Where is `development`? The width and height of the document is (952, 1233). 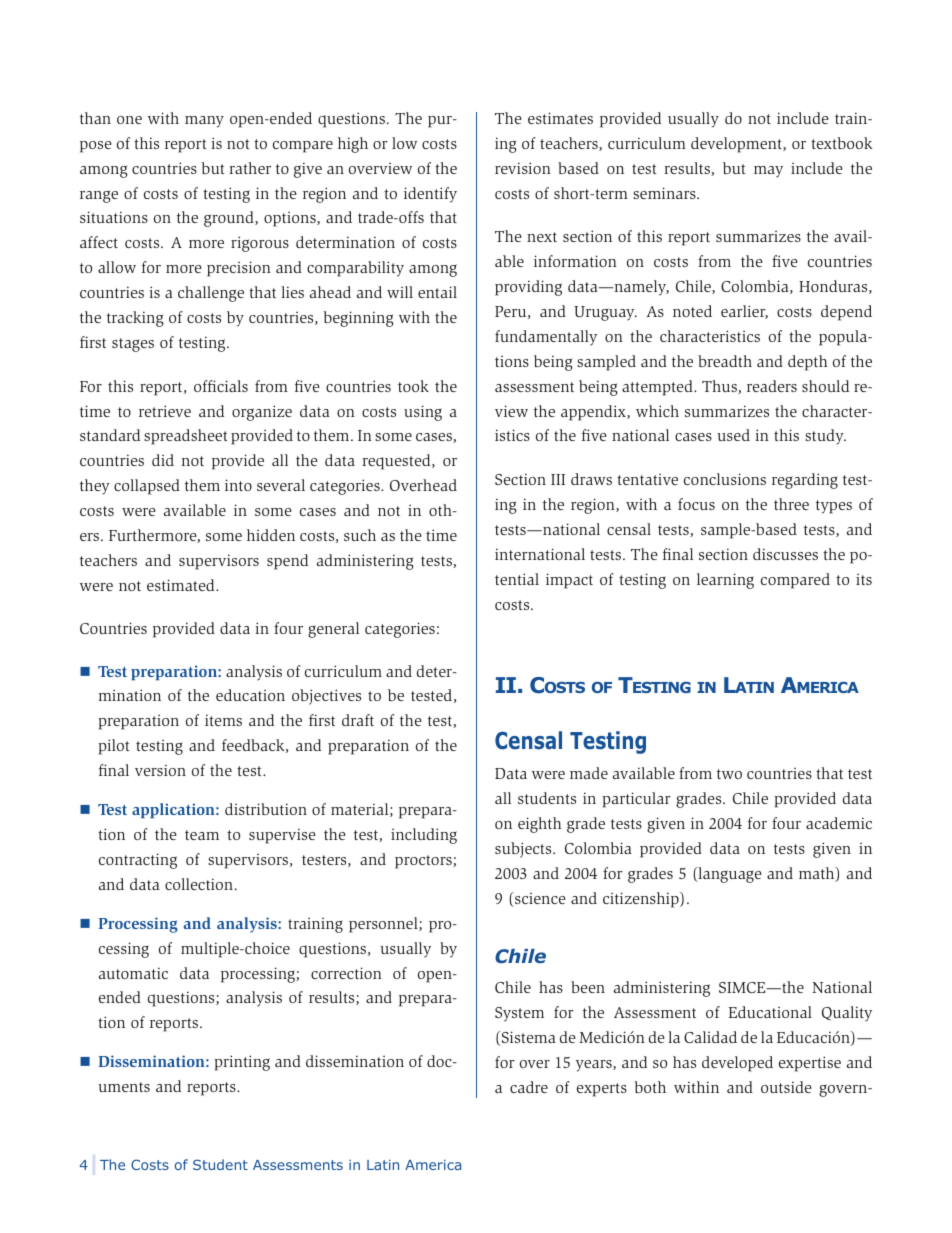
development is located at coordinates (737, 145).
